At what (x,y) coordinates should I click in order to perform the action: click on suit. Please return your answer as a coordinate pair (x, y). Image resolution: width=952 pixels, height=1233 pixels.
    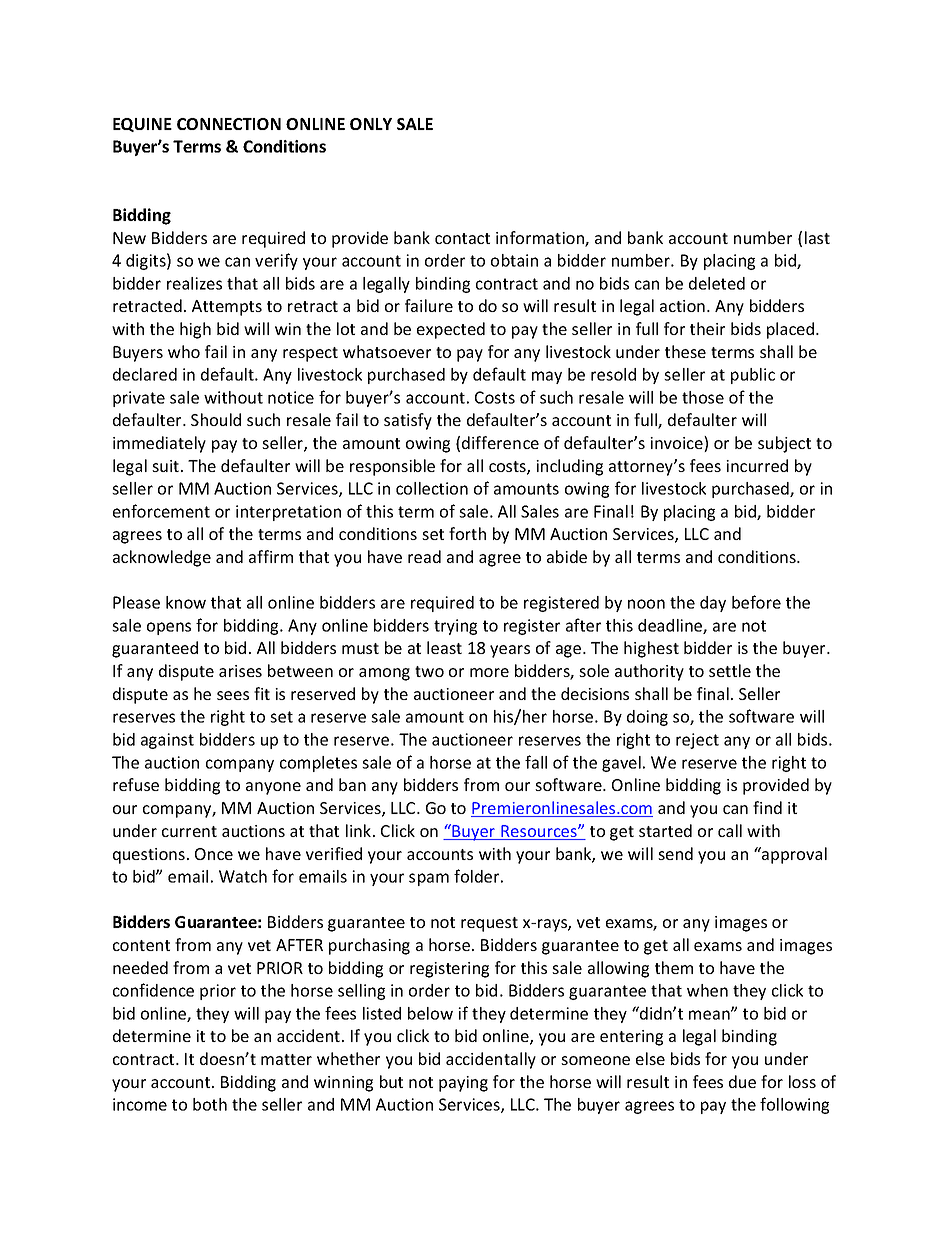
    Looking at the image, I should click on (167, 466).
